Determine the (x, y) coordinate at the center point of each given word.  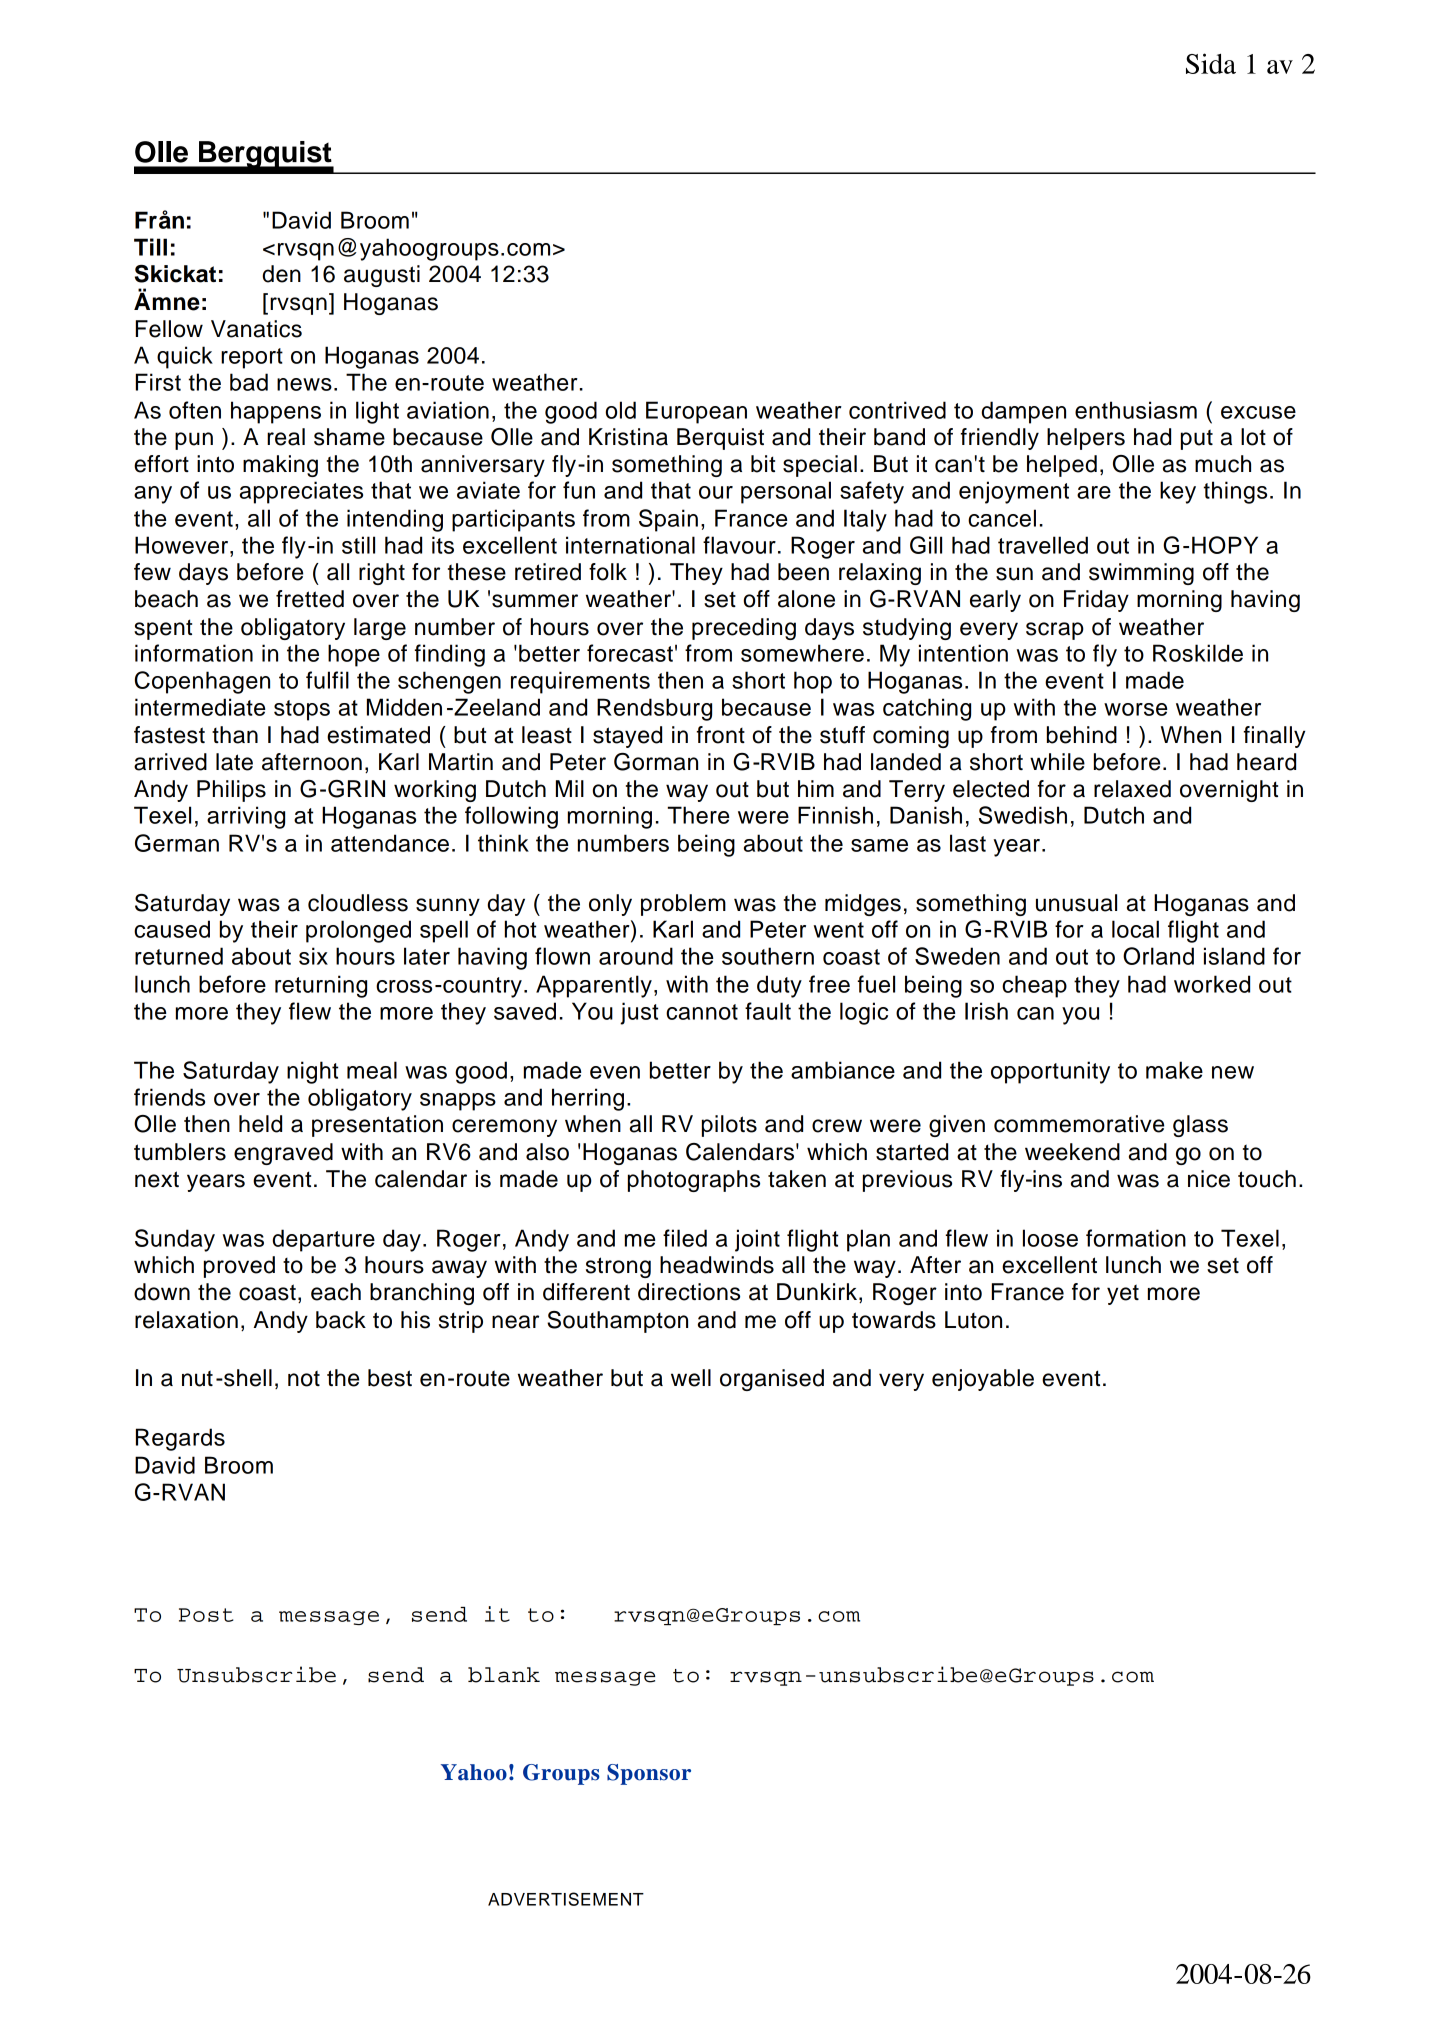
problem (683, 905)
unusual (1076, 903)
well (691, 1378)
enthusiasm (1136, 410)
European (696, 412)
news (304, 384)
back (341, 1320)
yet (1123, 1294)
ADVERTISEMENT (566, 1899)
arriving (246, 817)
